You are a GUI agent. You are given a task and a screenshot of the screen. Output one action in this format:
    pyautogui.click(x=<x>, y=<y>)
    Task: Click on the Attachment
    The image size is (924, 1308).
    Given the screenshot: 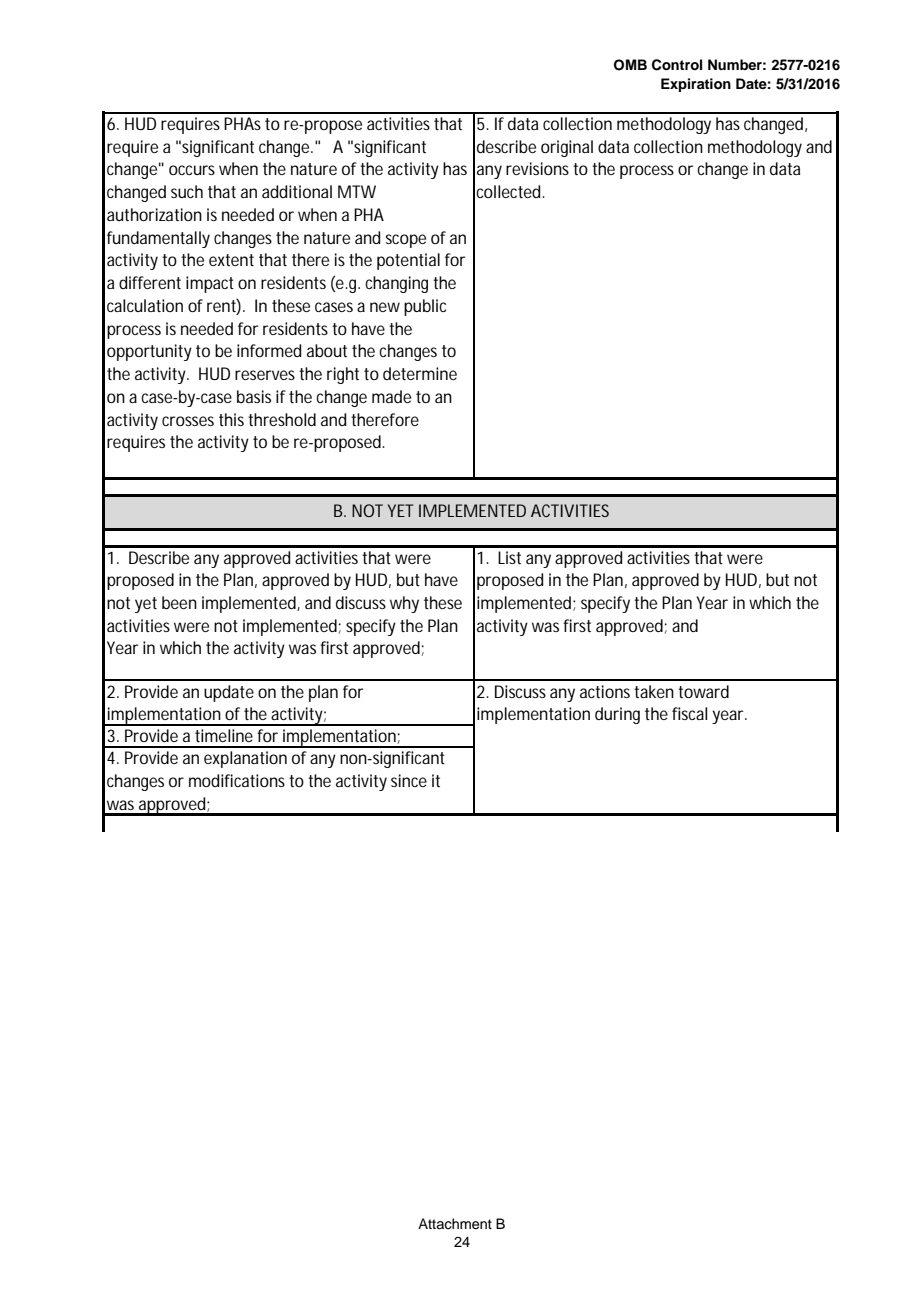 What is the action you would take?
    pyautogui.click(x=455, y=1224)
